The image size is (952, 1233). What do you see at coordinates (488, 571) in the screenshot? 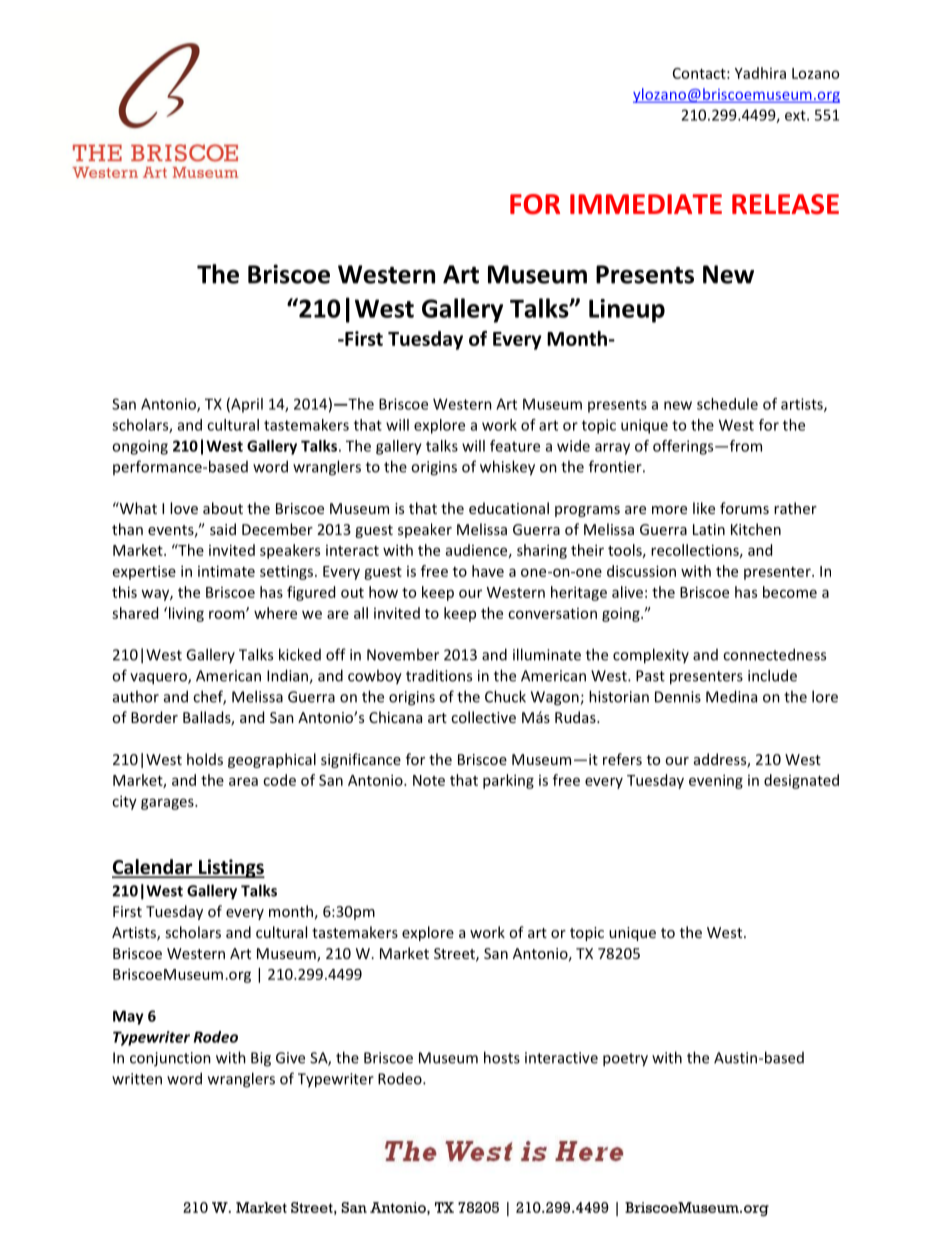
I see `have` at bounding box center [488, 571].
